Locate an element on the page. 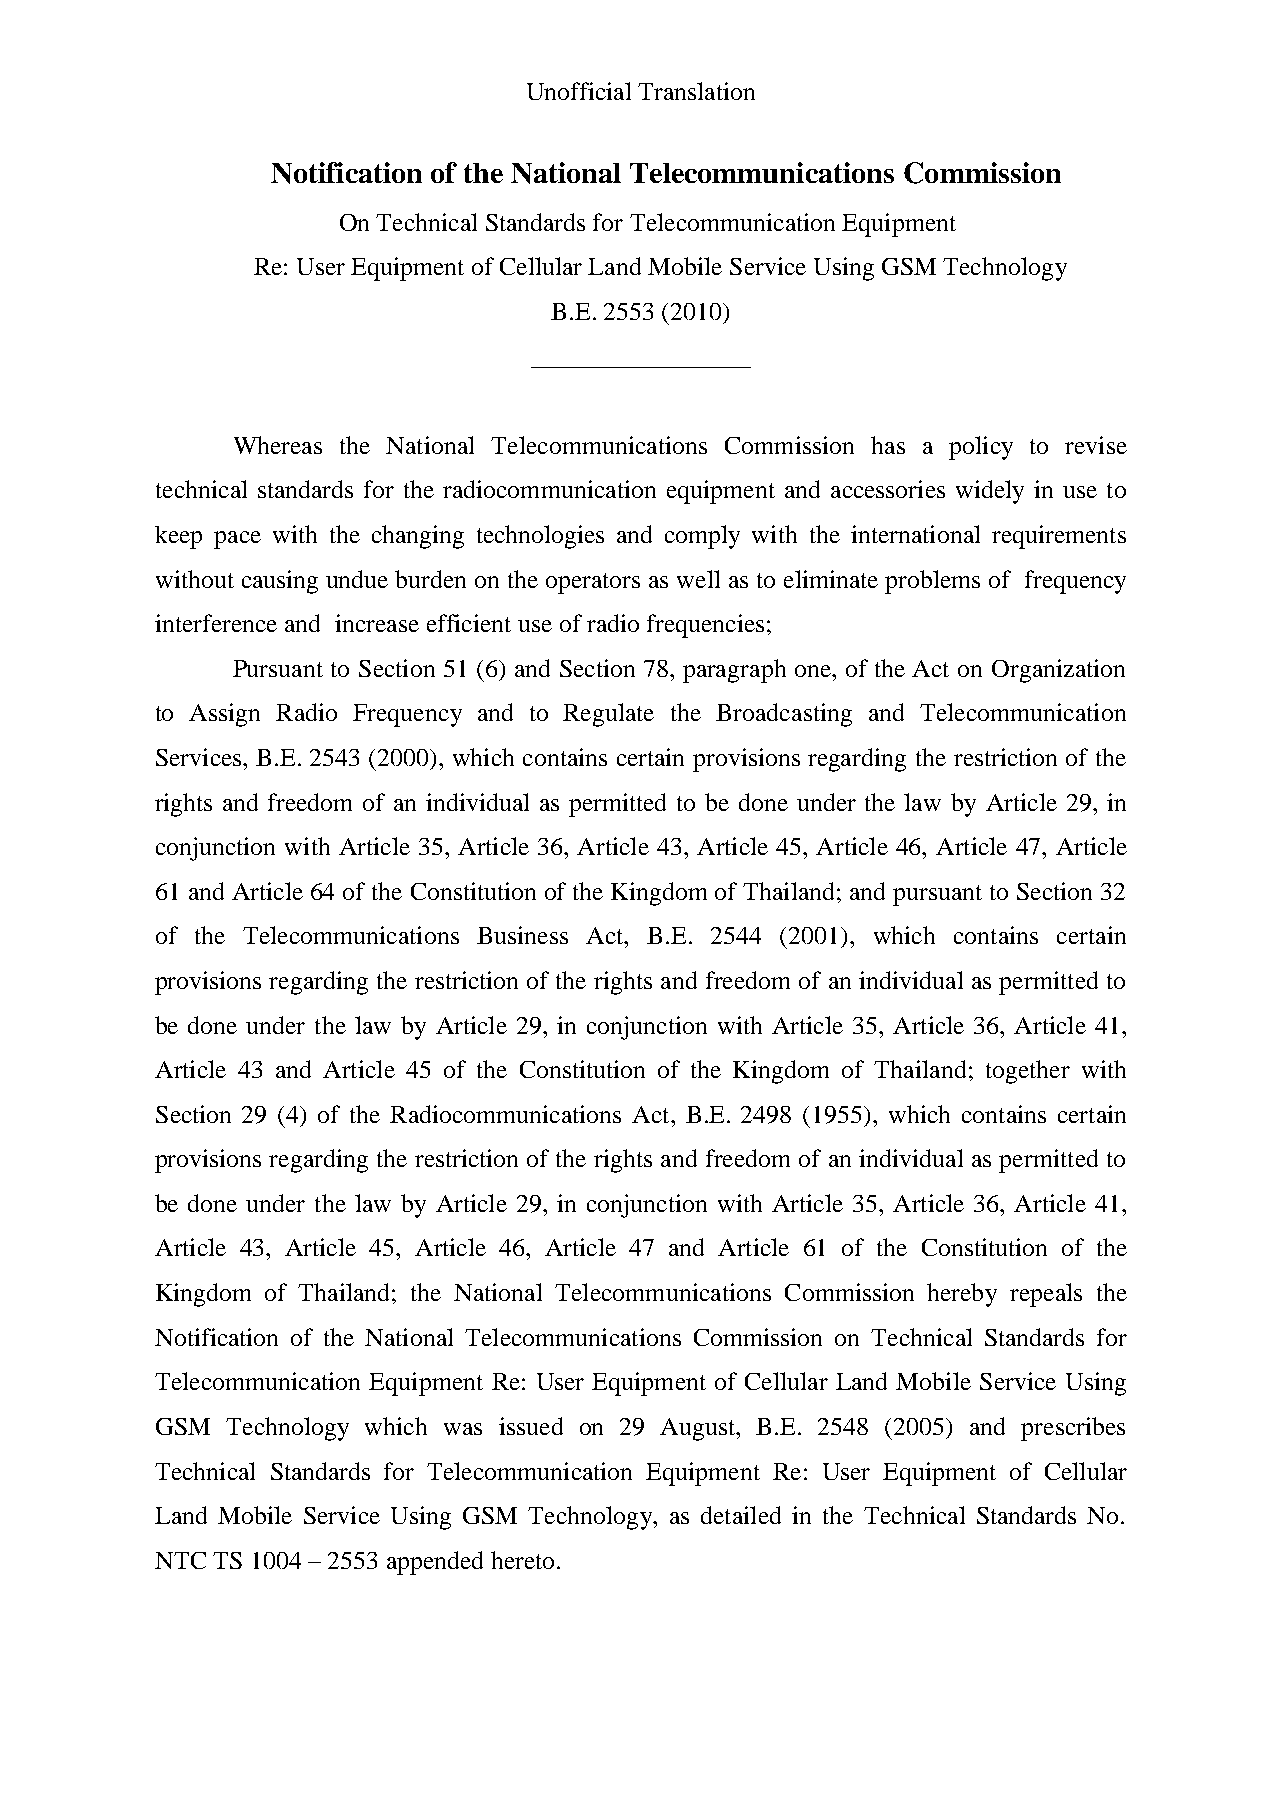  Unofficial is located at coordinates (579, 91).
